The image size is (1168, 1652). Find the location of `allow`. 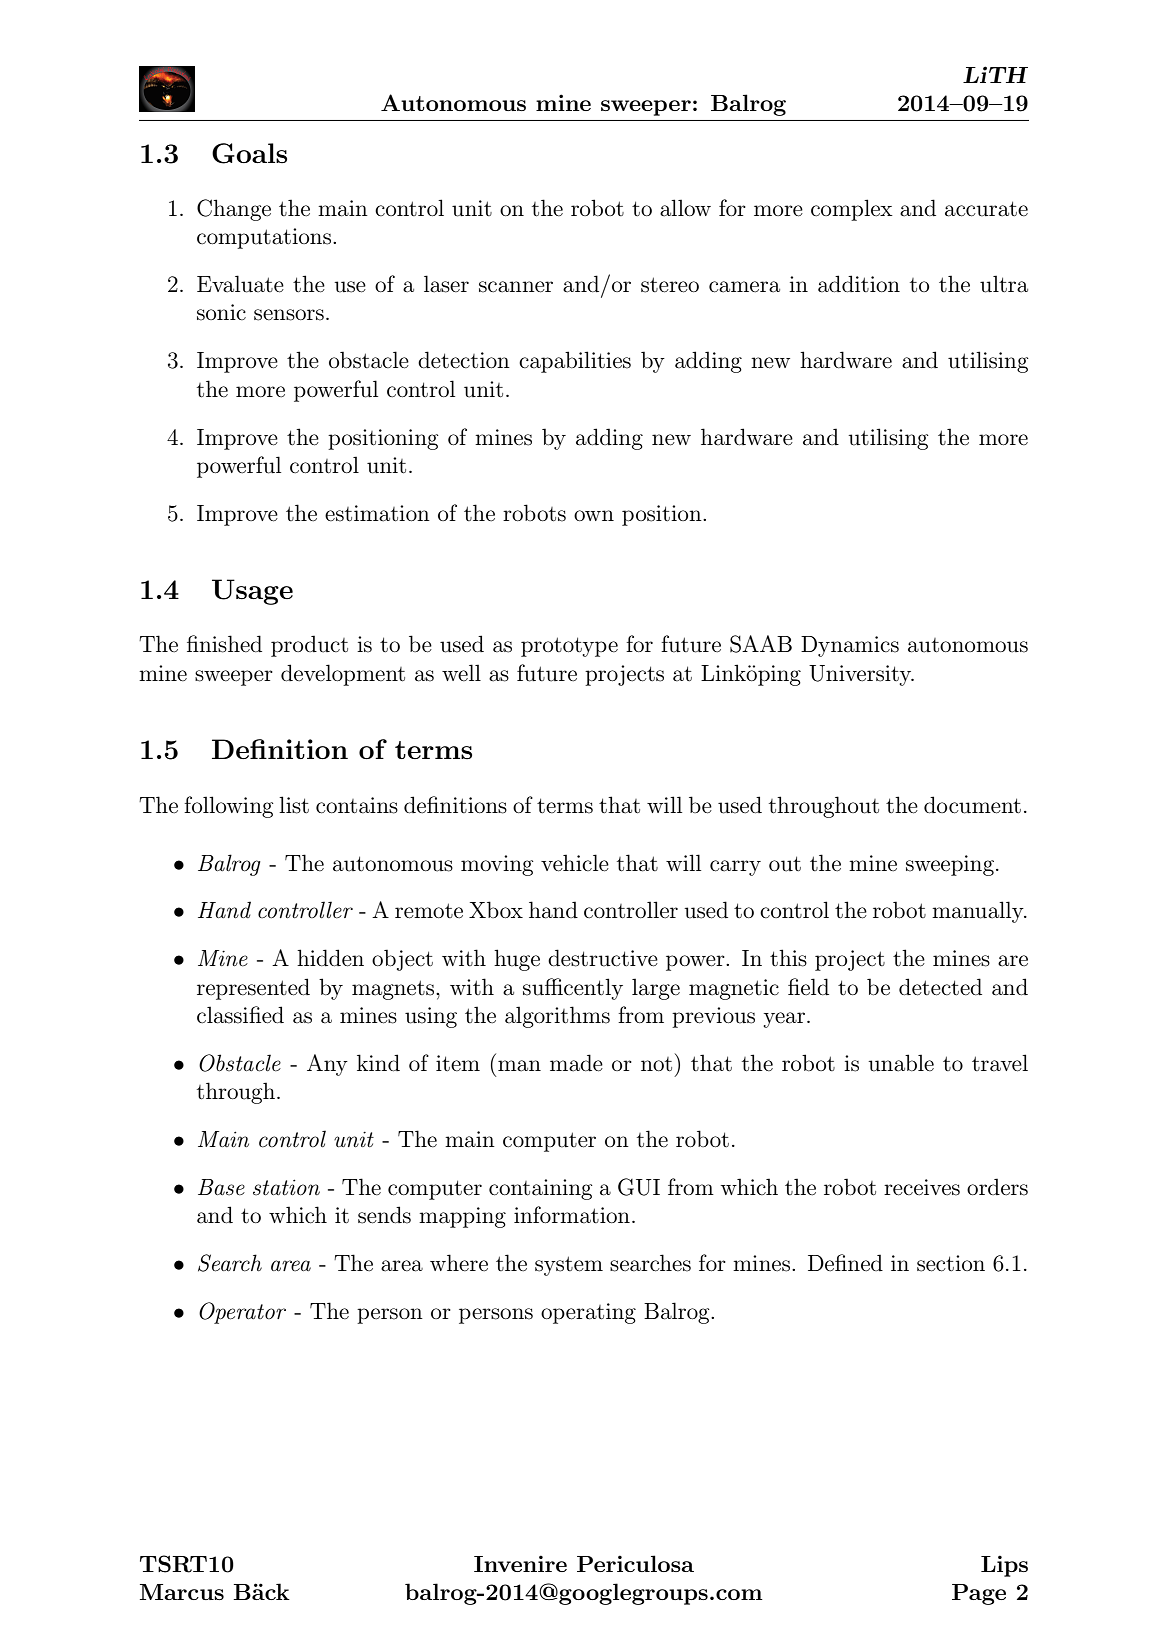

allow is located at coordinates (685, 208).
